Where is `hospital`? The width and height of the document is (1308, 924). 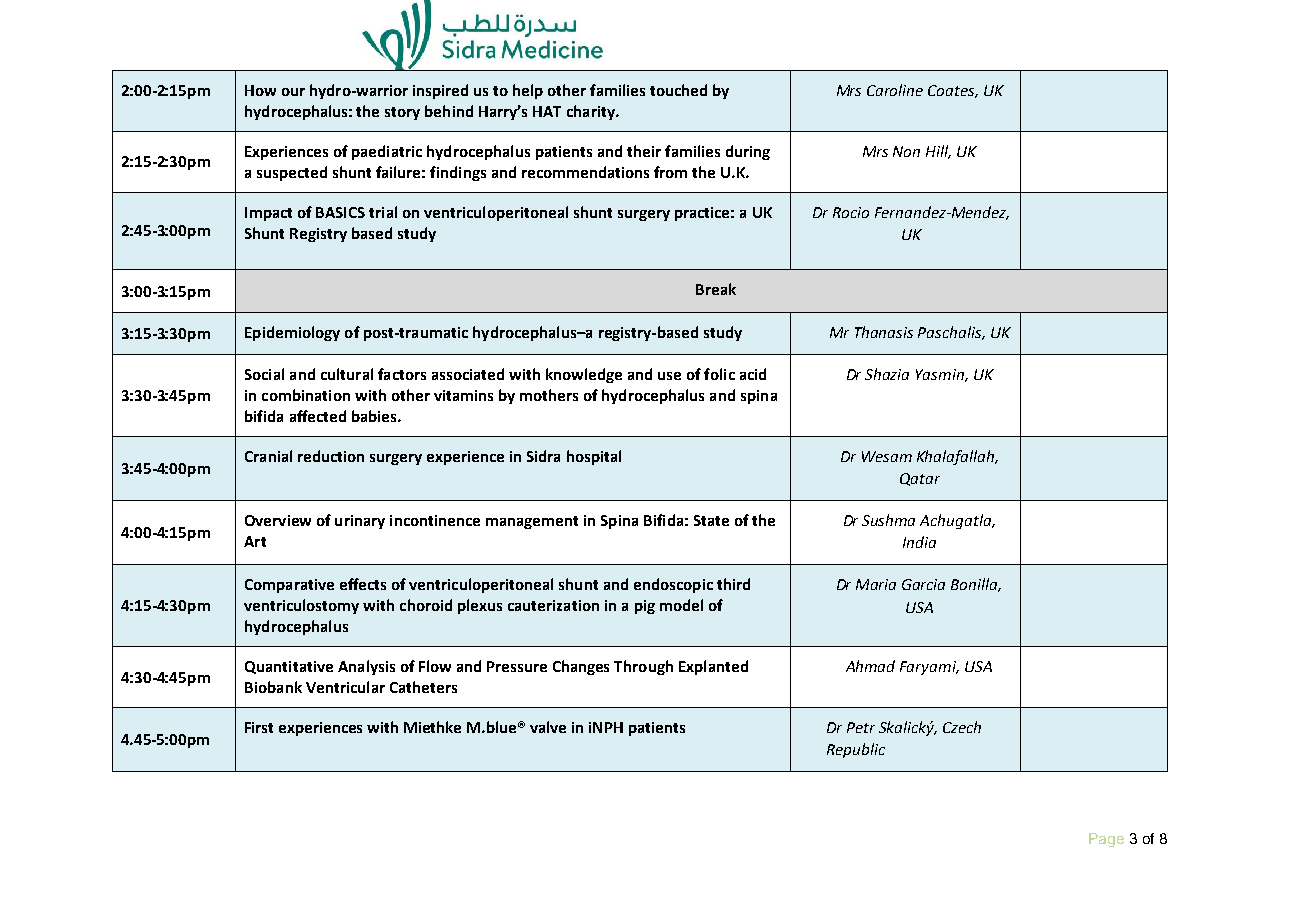 hospital is located at coordinates (594, 457).
